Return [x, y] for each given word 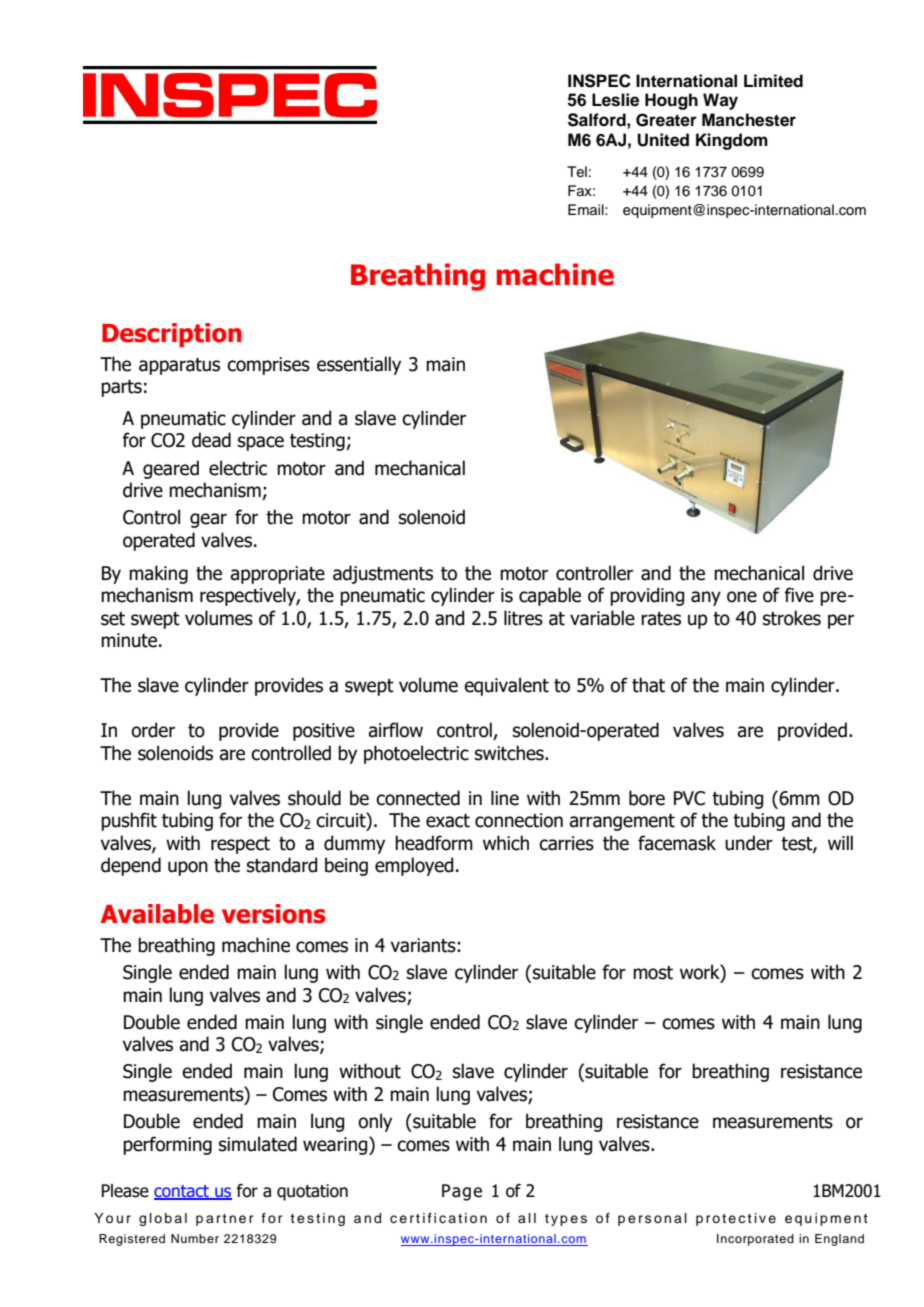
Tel [577, 172]
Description [172, 335]
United [663, 140]
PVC [689, 798]
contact [182, 1192]
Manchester [749, 120]
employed [414, 866]
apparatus [179, 366]
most [653, 973]
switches [510, 753]
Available [157, 914]
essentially [359, 365]
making [158, 574]
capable [550, 596]
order [153, 730]
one [742, 597]
